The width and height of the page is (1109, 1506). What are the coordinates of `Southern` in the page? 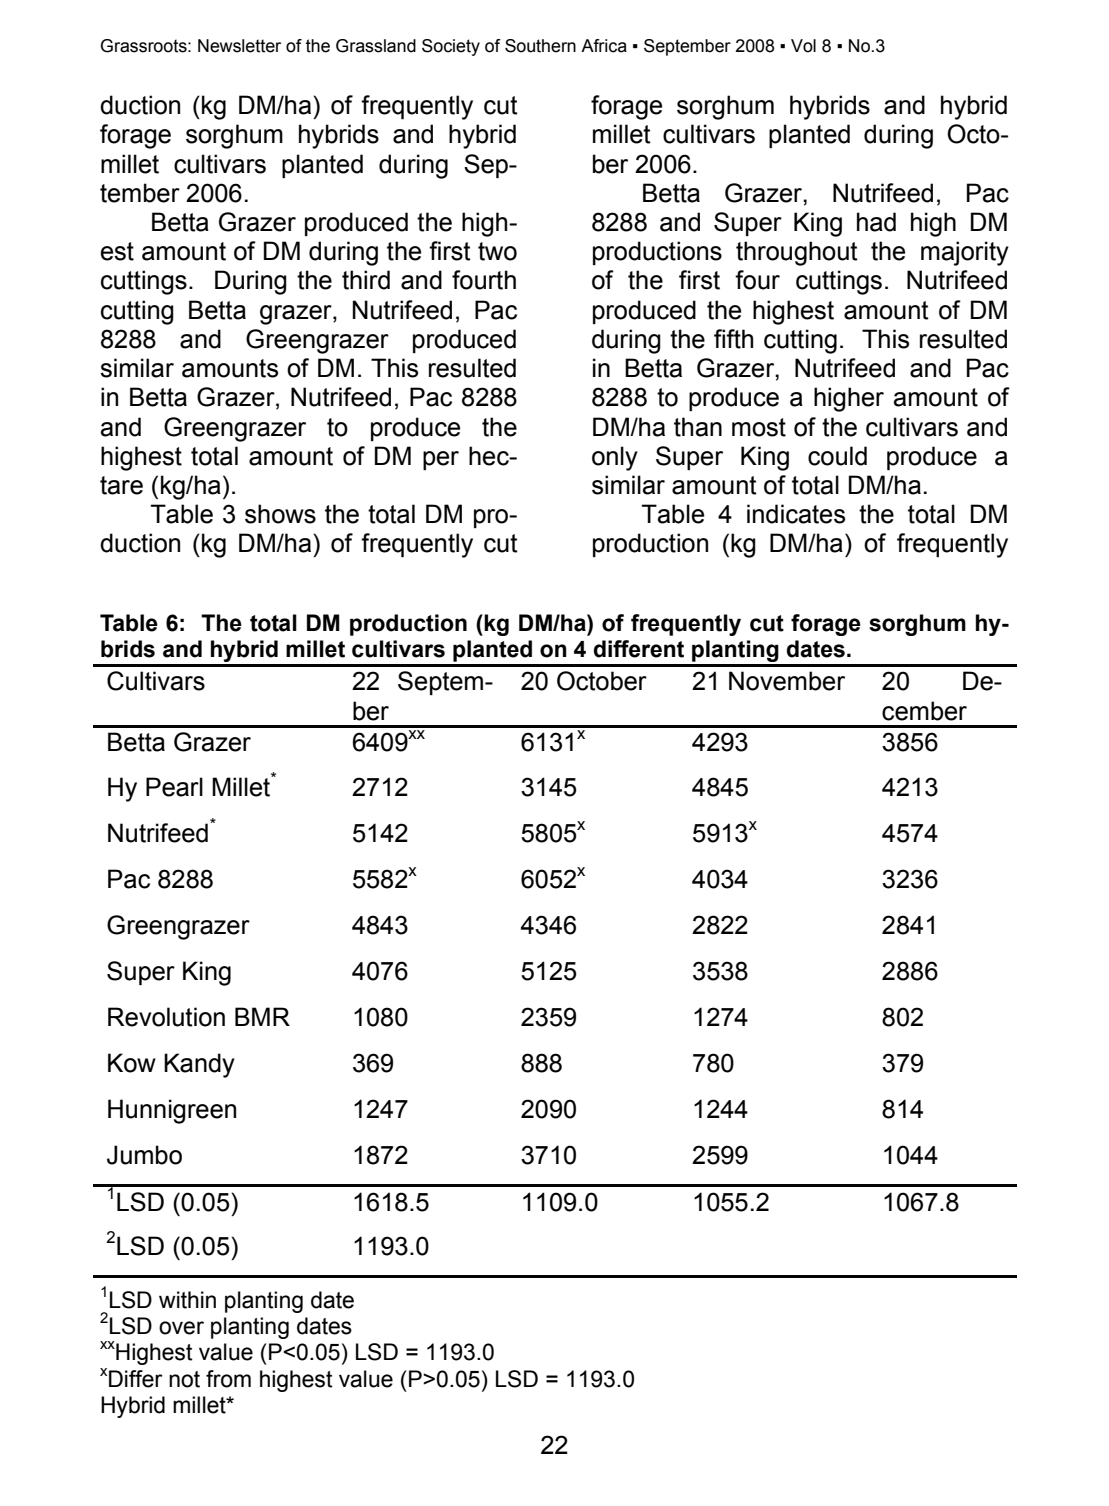 It's located at (540, 46).
